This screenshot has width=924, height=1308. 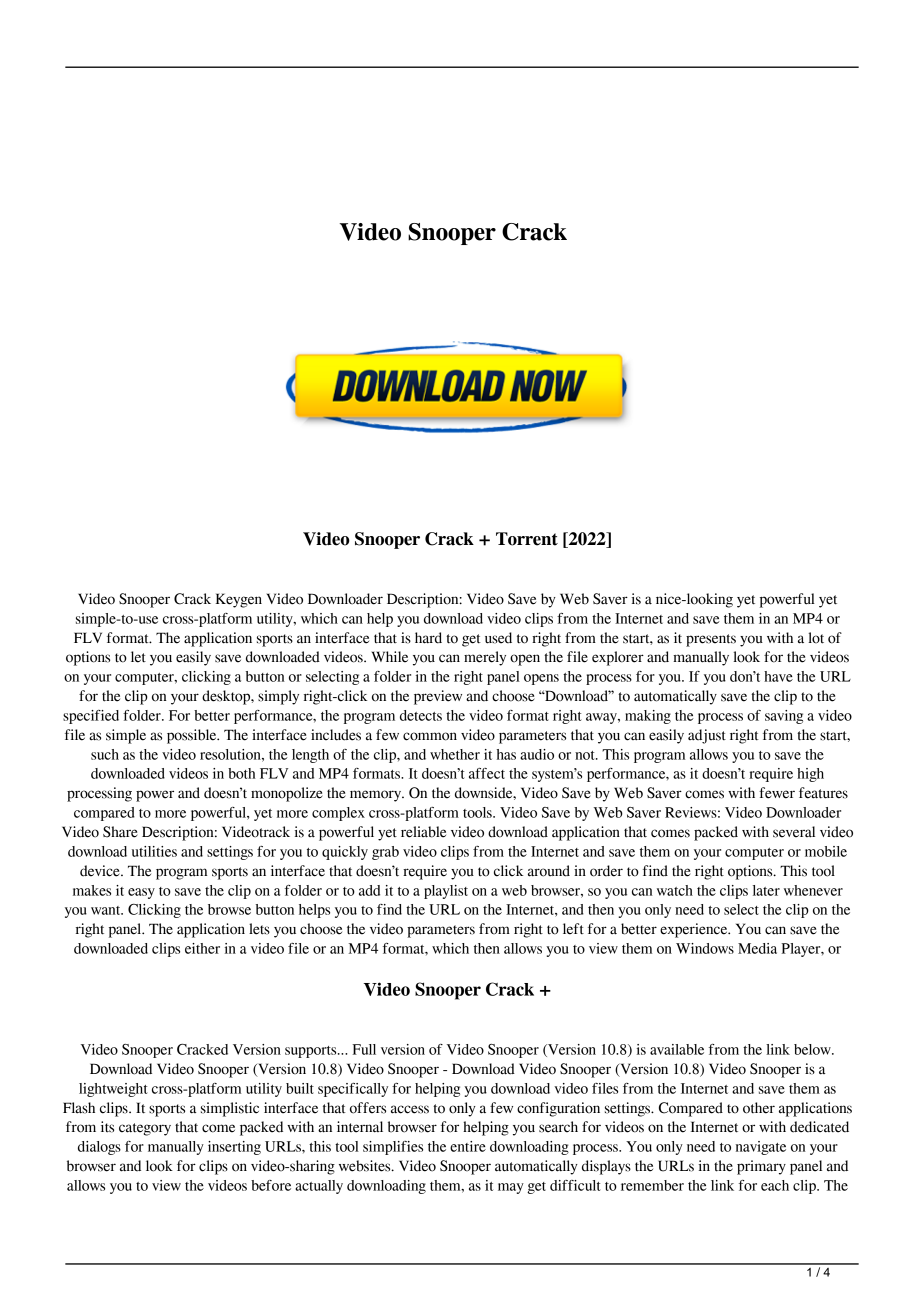 What do you see at coordinates (777, 793) in the screenshot?
I see `fewer` at bounding box center [777, 793].
